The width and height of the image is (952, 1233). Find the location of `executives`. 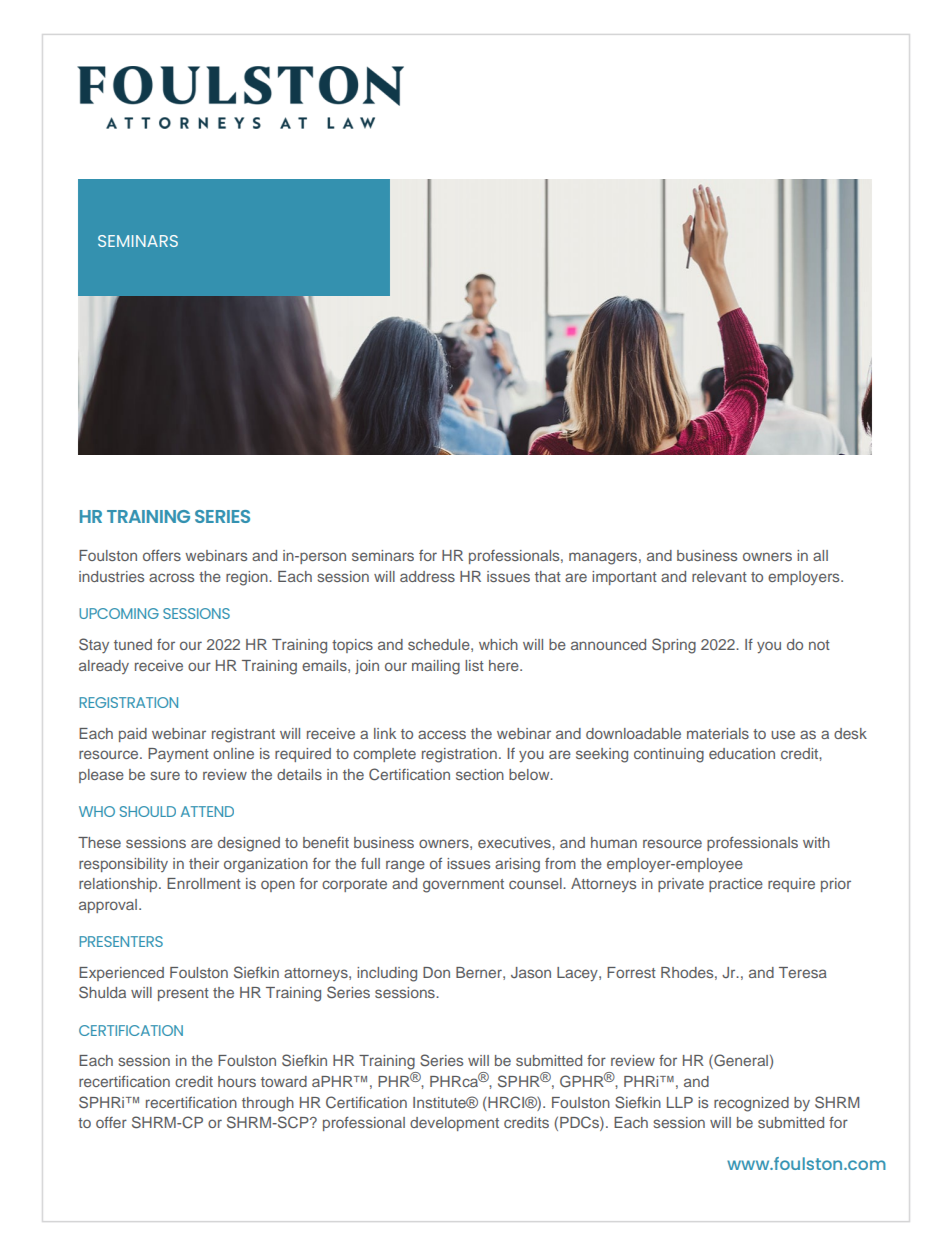

executives is located at coordinates (515, 842).
